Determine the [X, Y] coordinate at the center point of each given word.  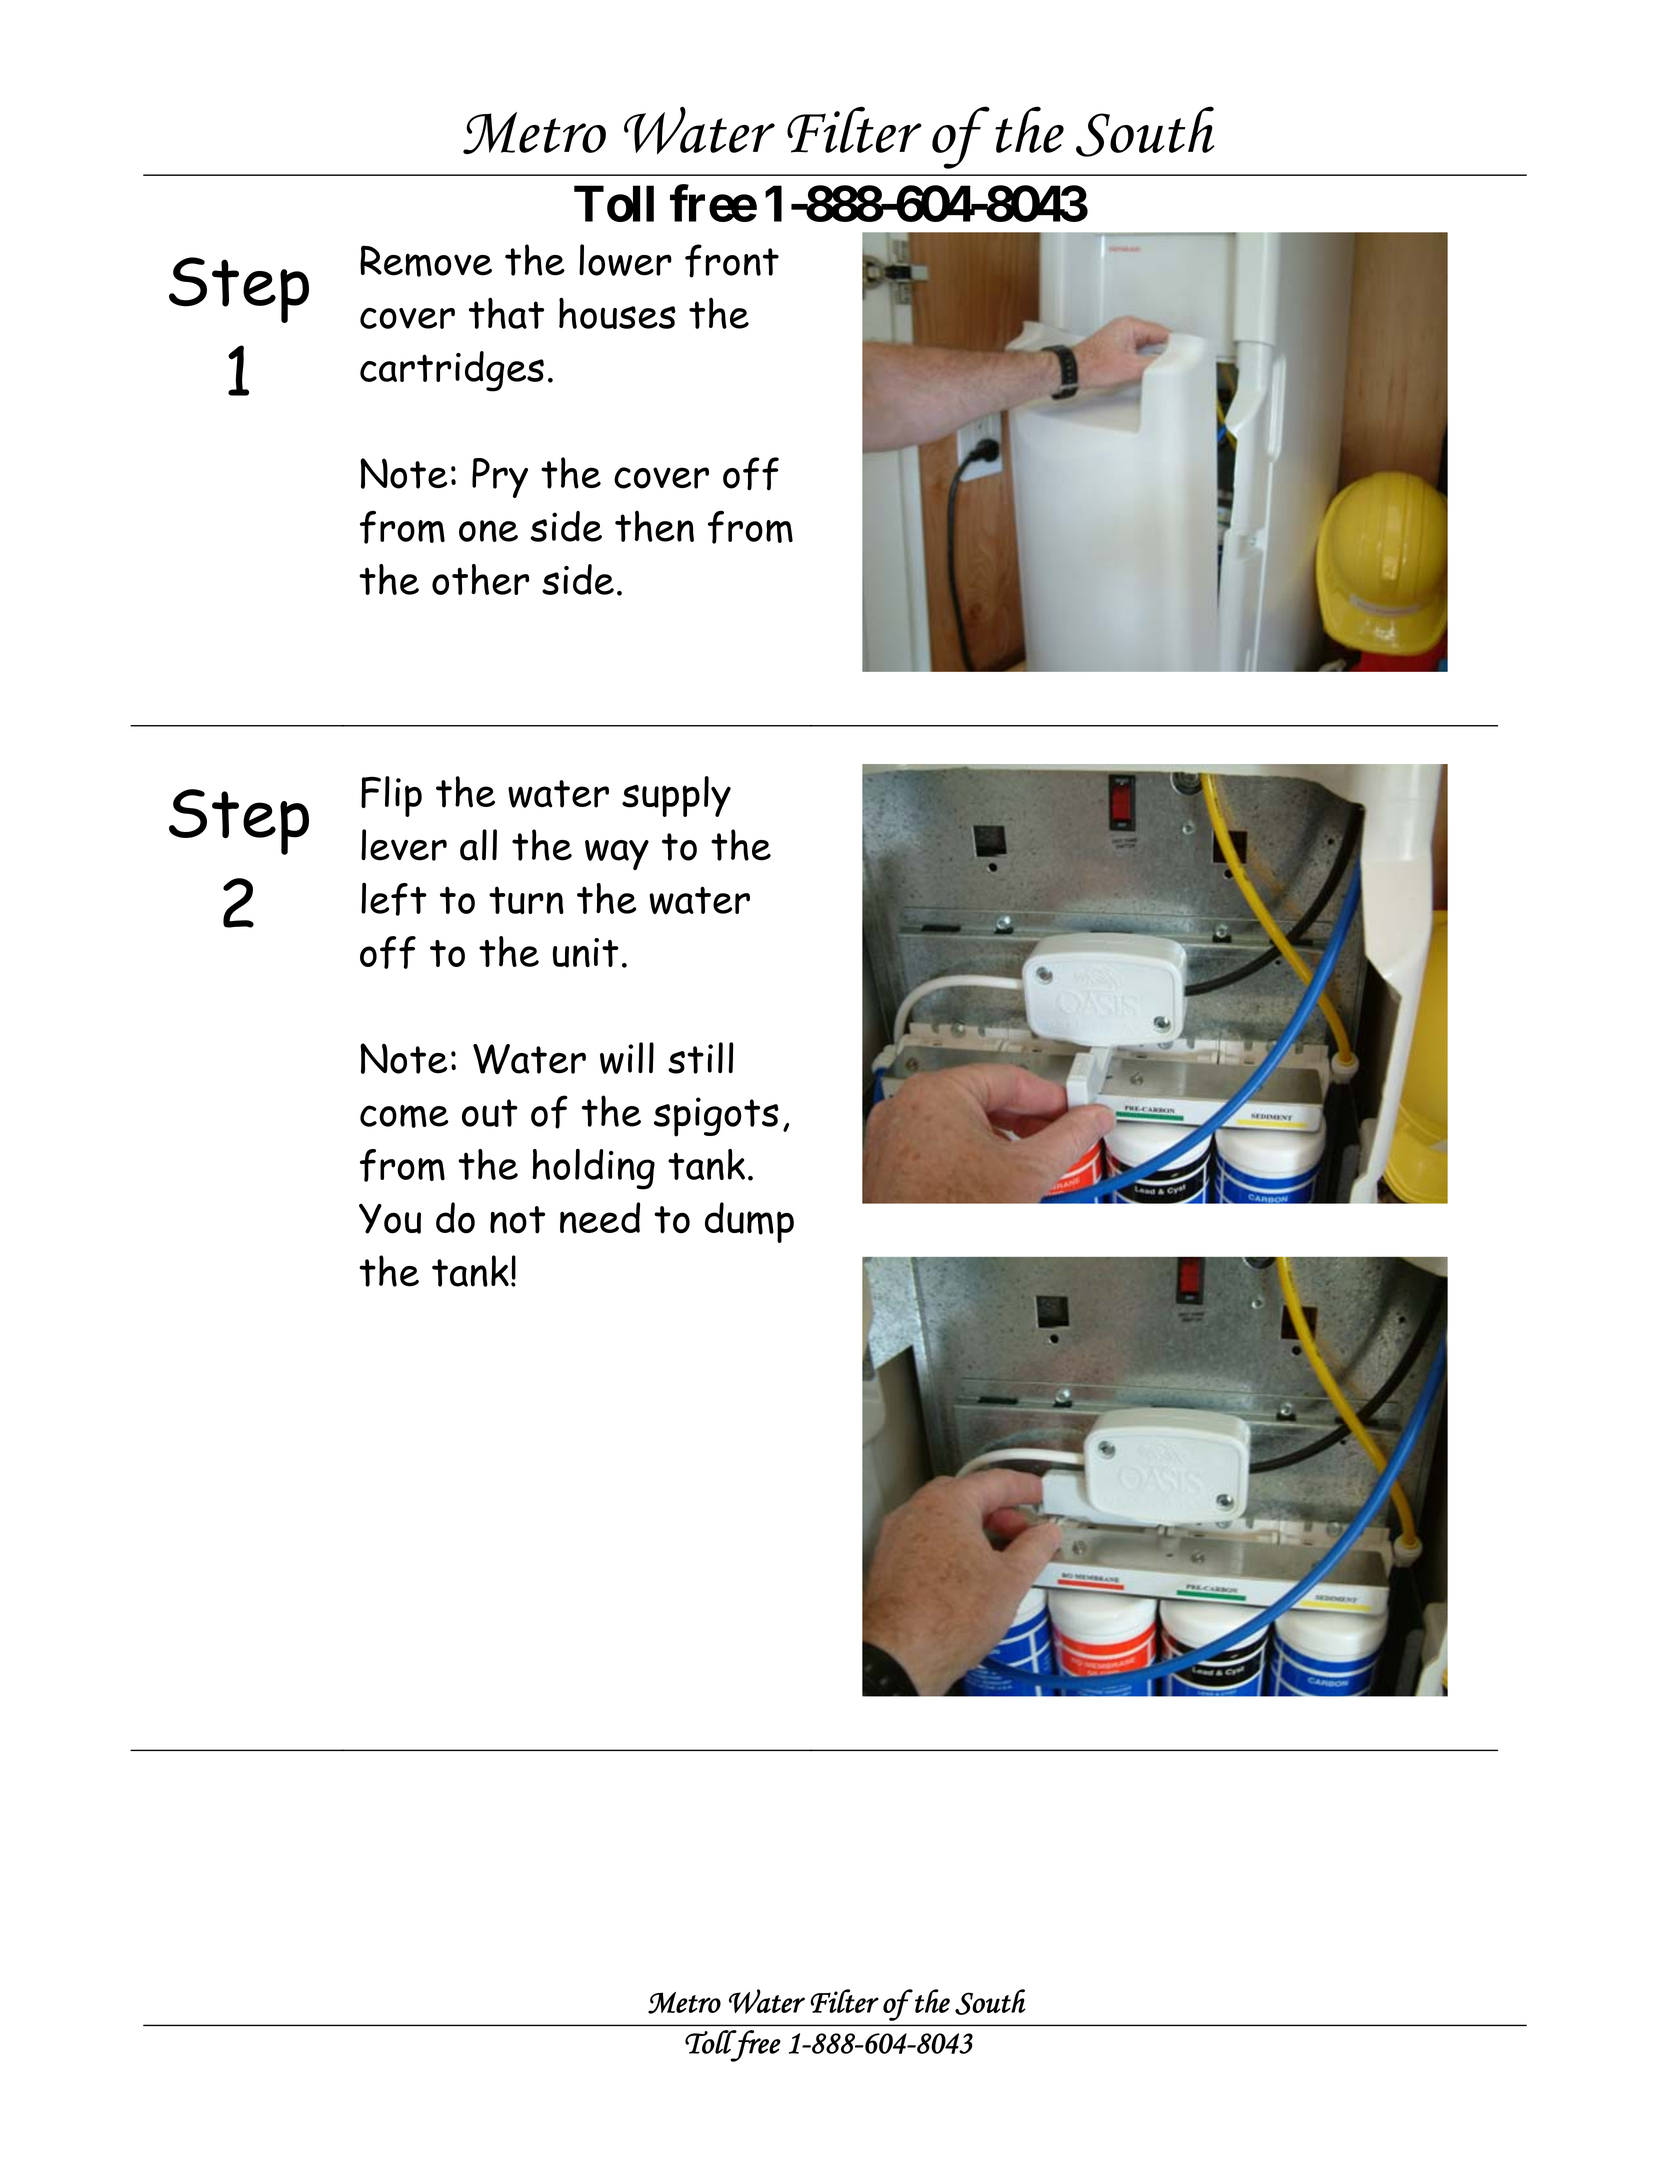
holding [593, 1169]
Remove [426, 261]
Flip [391, 796]
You [390, 1219]
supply [676, 796]
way [617, 855]
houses [617, 313]
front [732, 261]
